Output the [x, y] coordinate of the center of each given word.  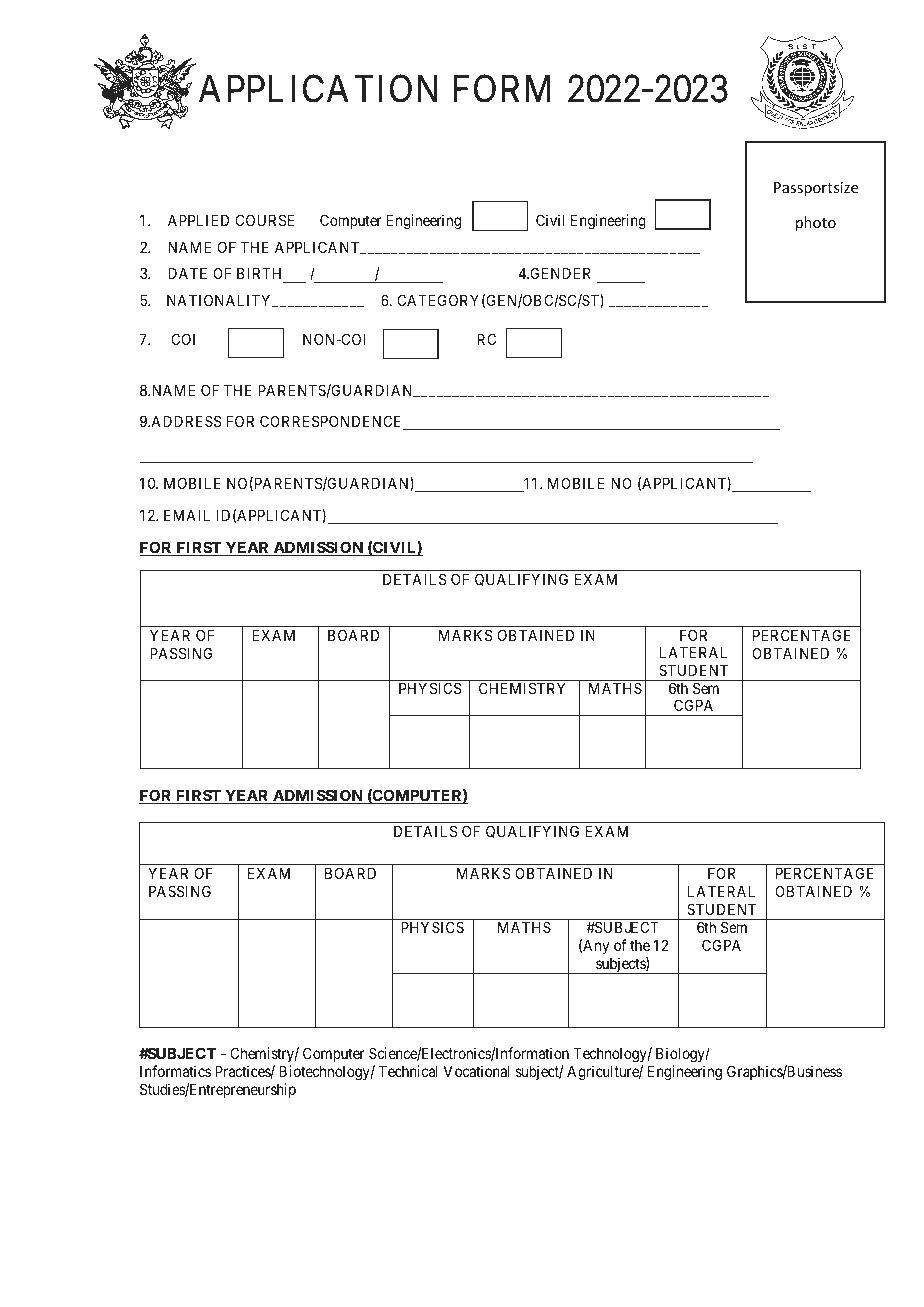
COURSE [265, 220]
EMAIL [187, 515]
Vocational [476, 1071]
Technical [408, 1071]
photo [816, 223]
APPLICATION [320, 90]
